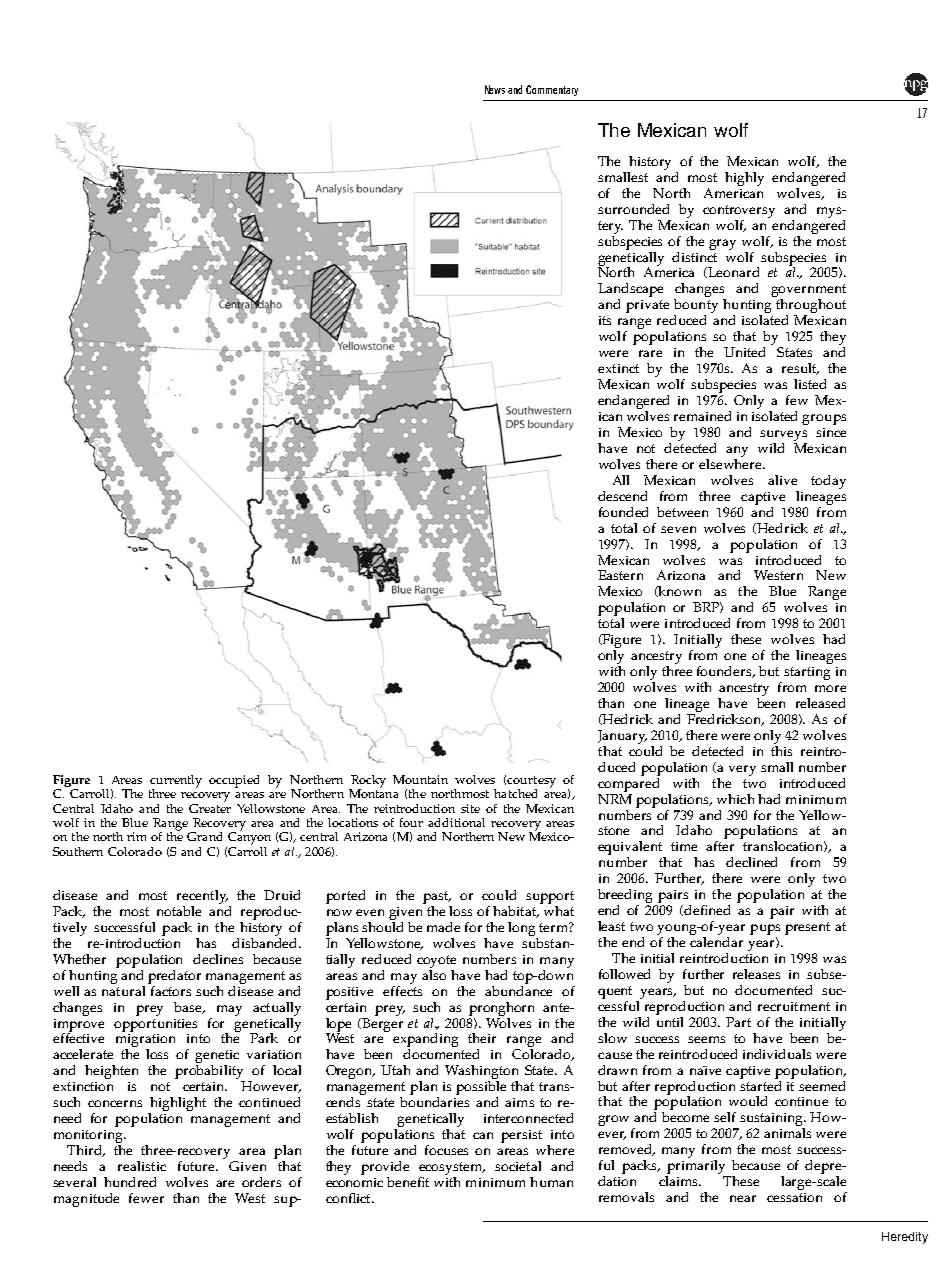 This screenshot has width=952, height=1270. Describe the element at coordinates (146, 1198) in the screenshot. I see `fewer` at that location.
